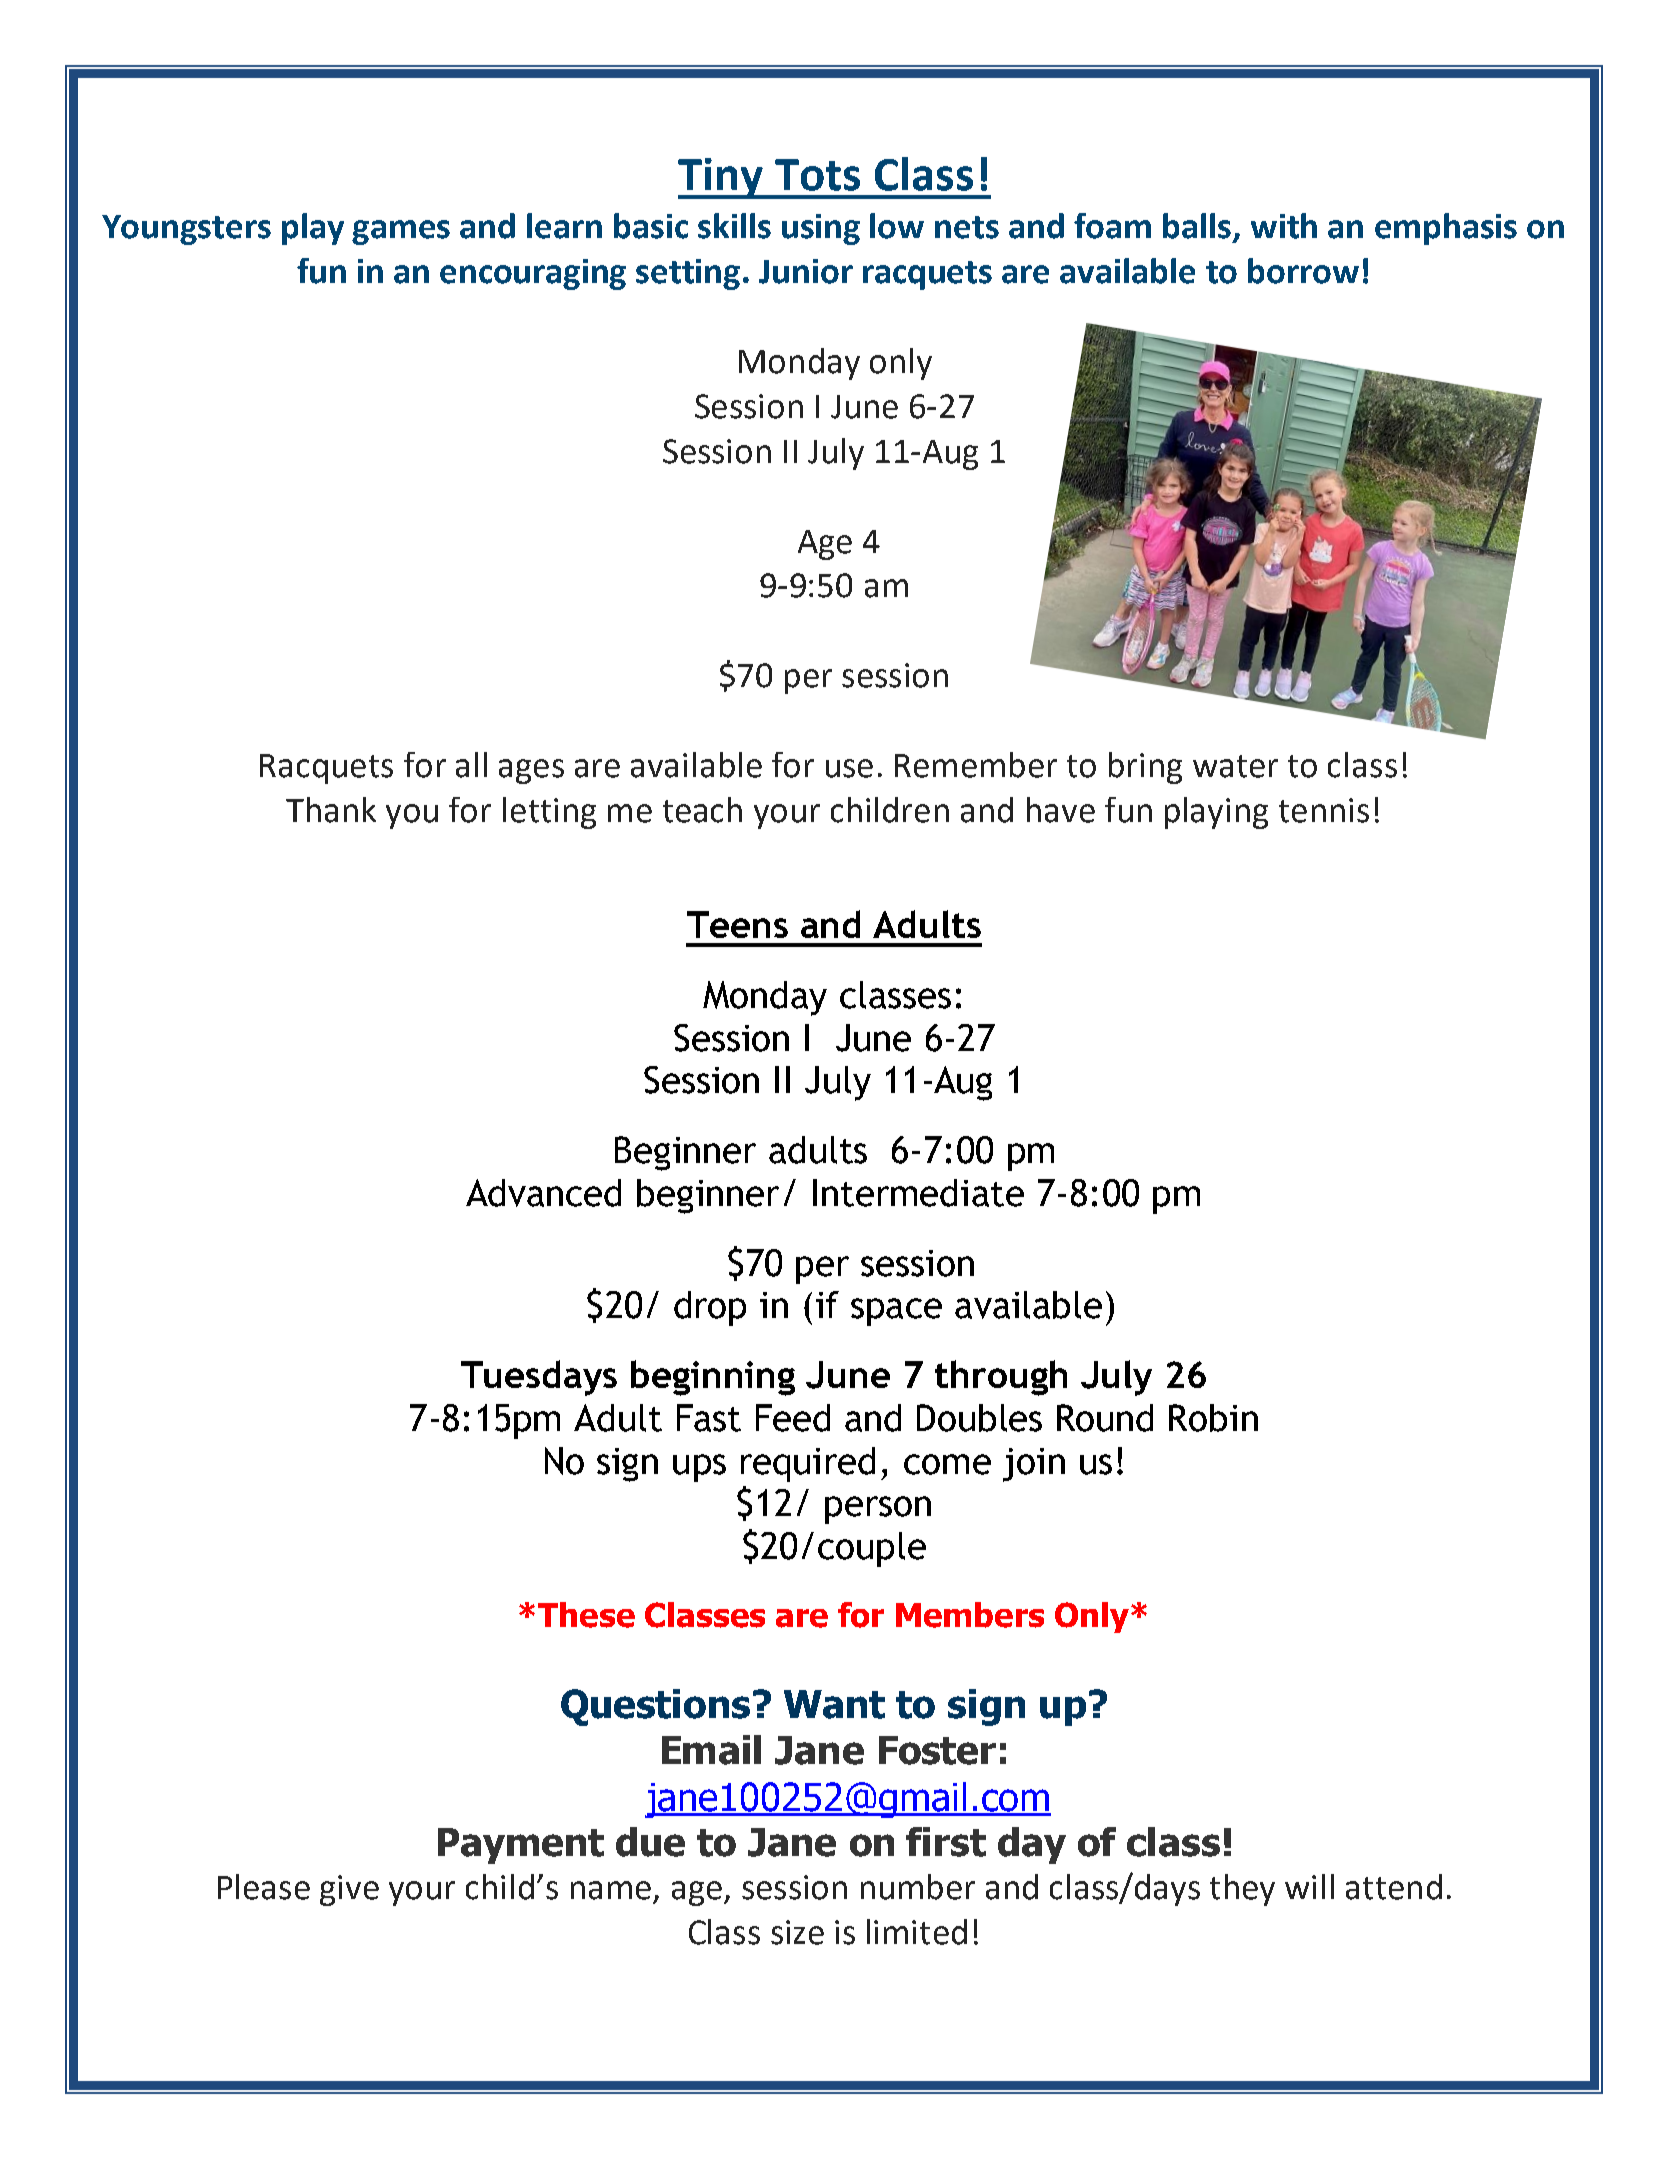 This screenshot has height=2159, width=1668. Describe the element at coordinates (349, 1890) in the screenshot. I see `give` at that location.
